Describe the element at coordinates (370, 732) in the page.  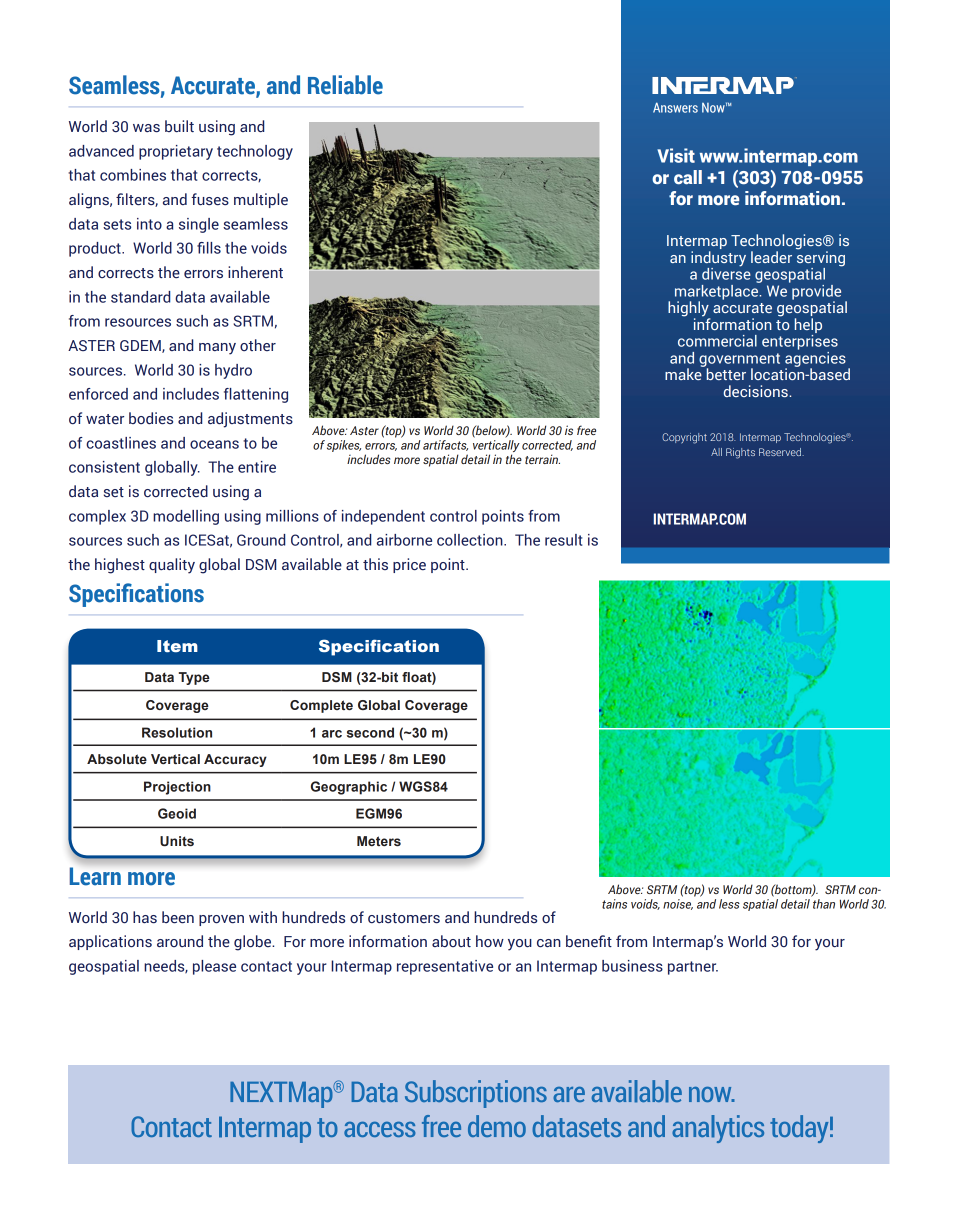
I see `second` at that location.
